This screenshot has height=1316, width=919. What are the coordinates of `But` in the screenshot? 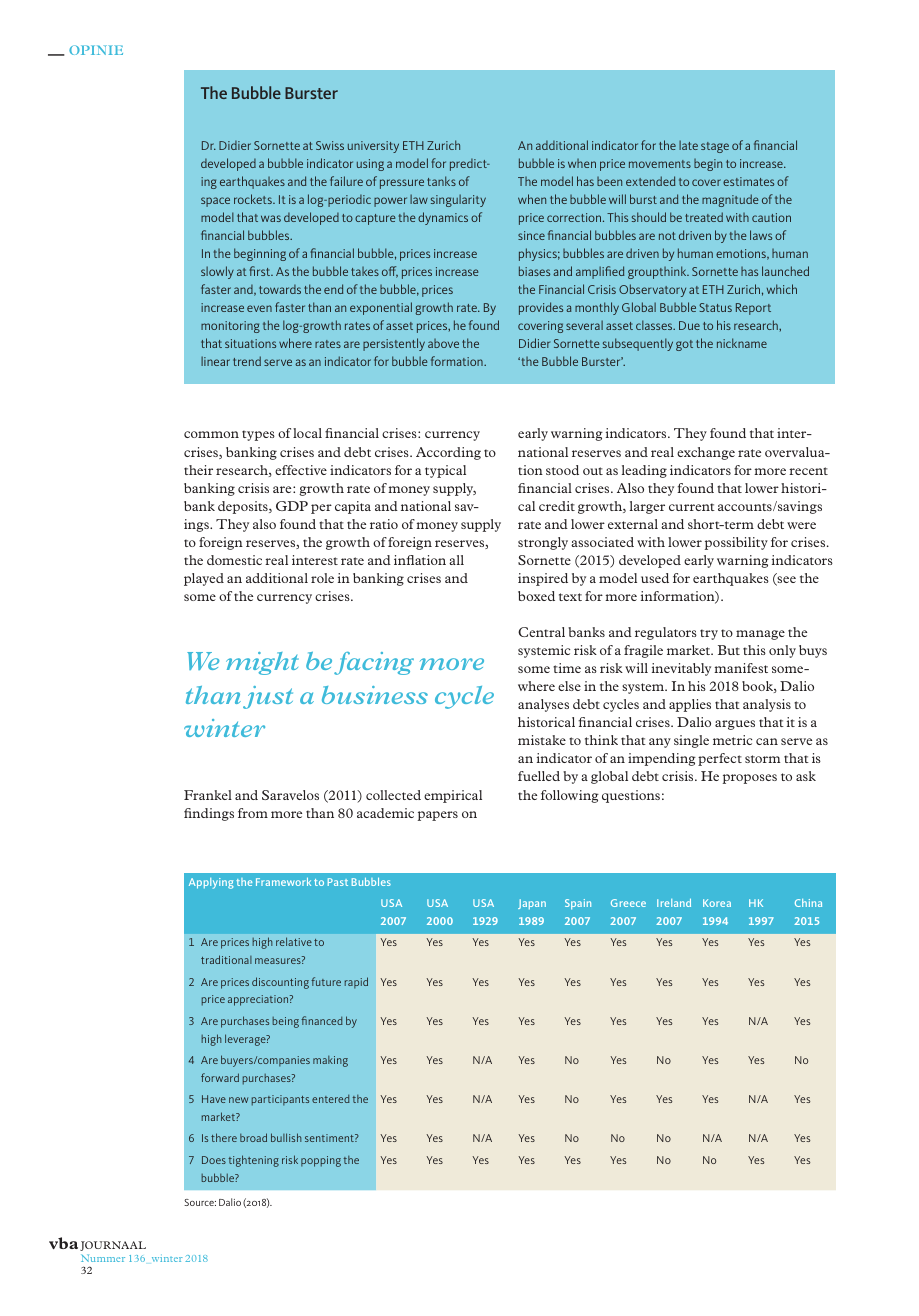 It's located at (729, 650).
